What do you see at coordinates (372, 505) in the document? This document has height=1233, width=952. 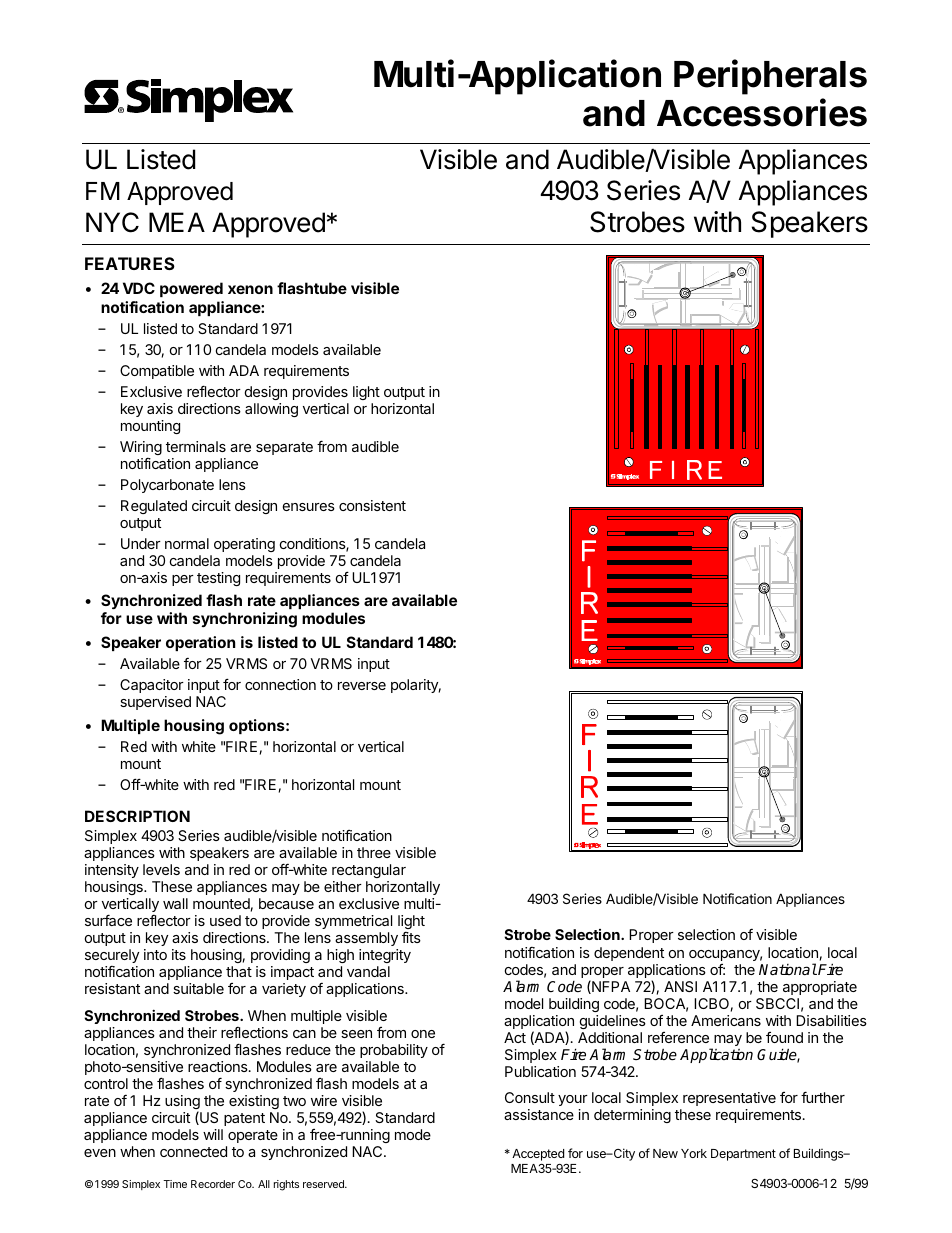 I see `consistent` at bounding box center [372, 505].
